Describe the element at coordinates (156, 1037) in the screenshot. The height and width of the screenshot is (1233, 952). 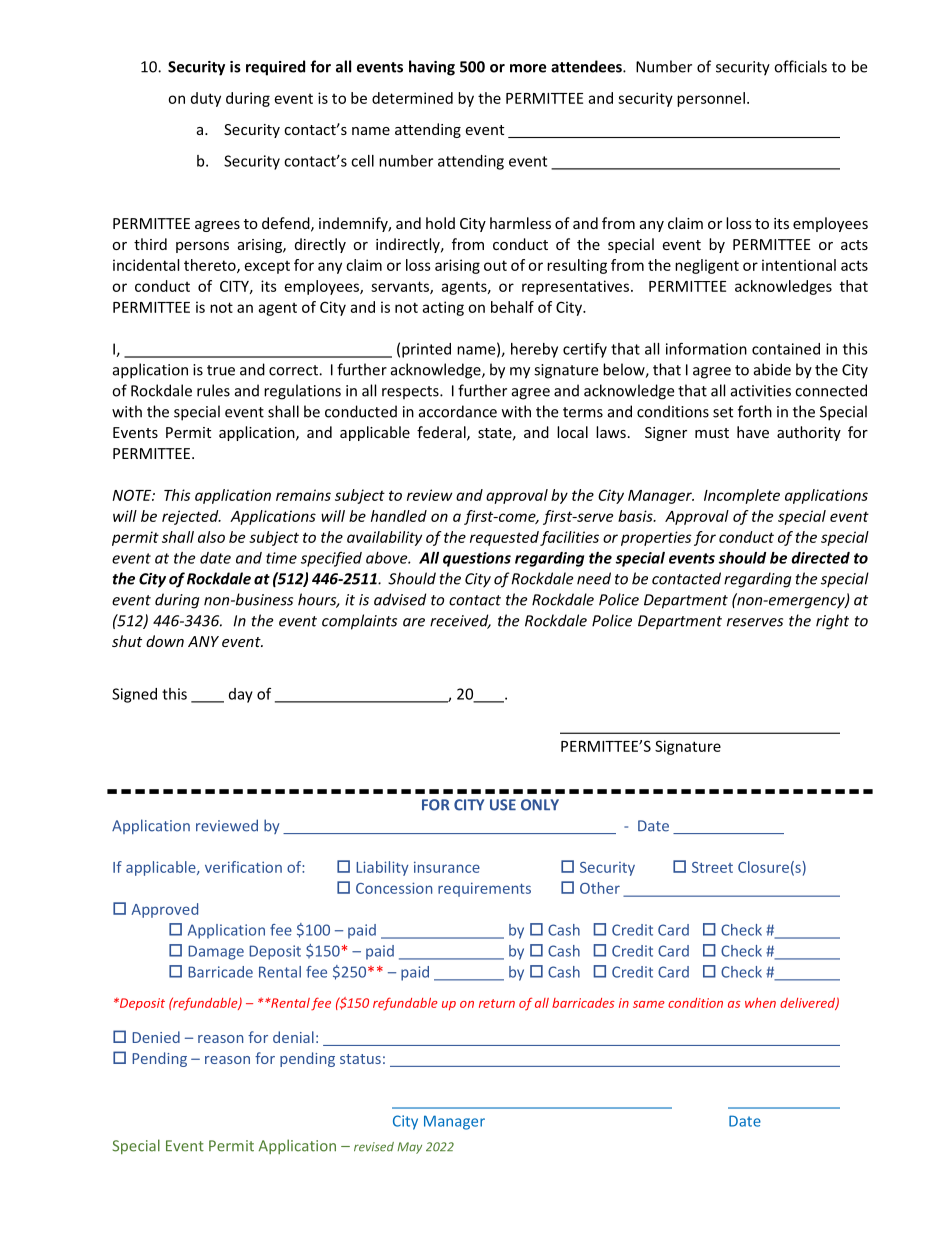
I see `Denied` at that location.
